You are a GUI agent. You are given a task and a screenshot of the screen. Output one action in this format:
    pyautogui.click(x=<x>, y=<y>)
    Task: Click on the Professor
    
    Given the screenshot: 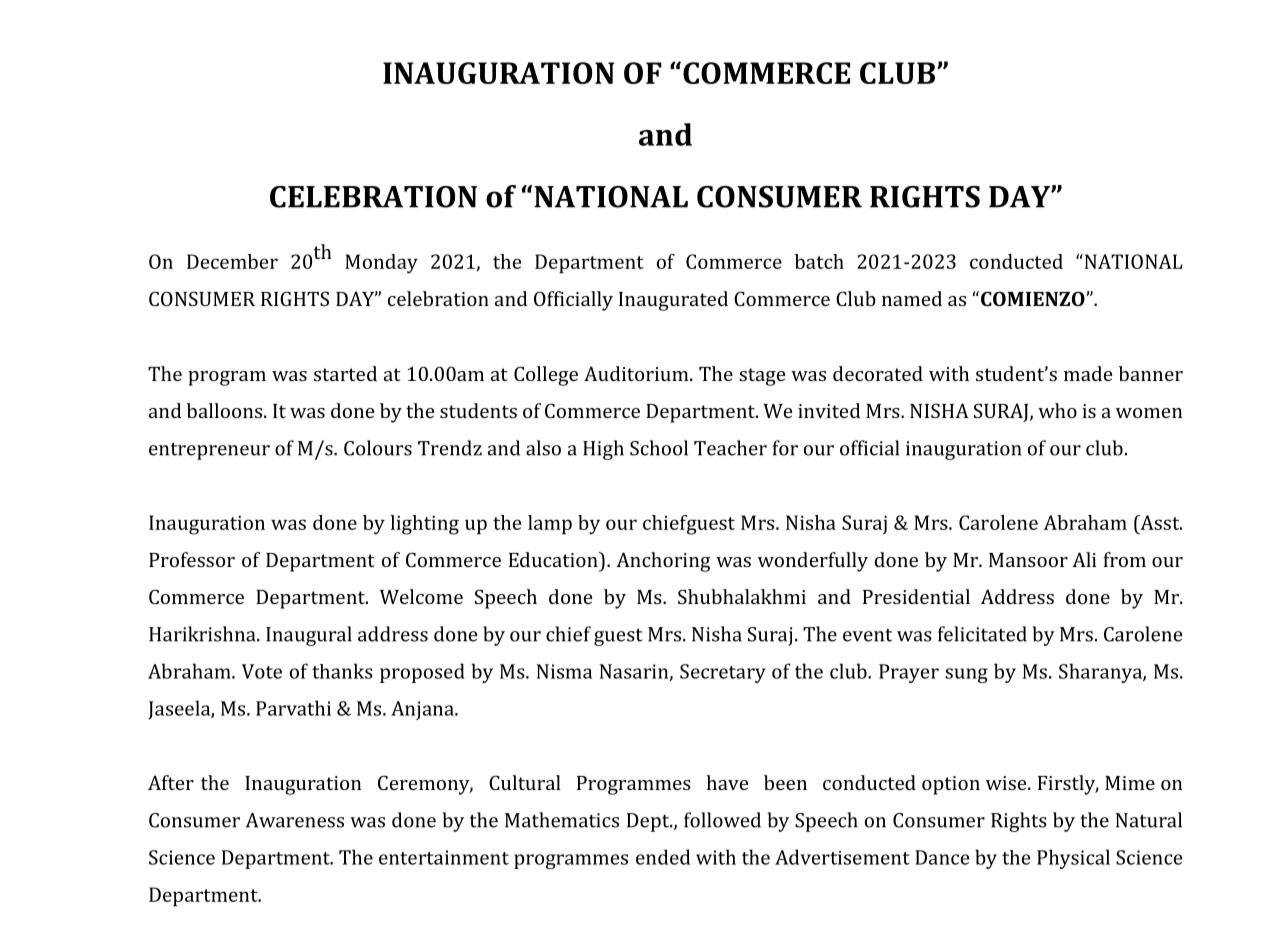 What is the action you would take?
    pyautogui.click(x=192, y=559)
